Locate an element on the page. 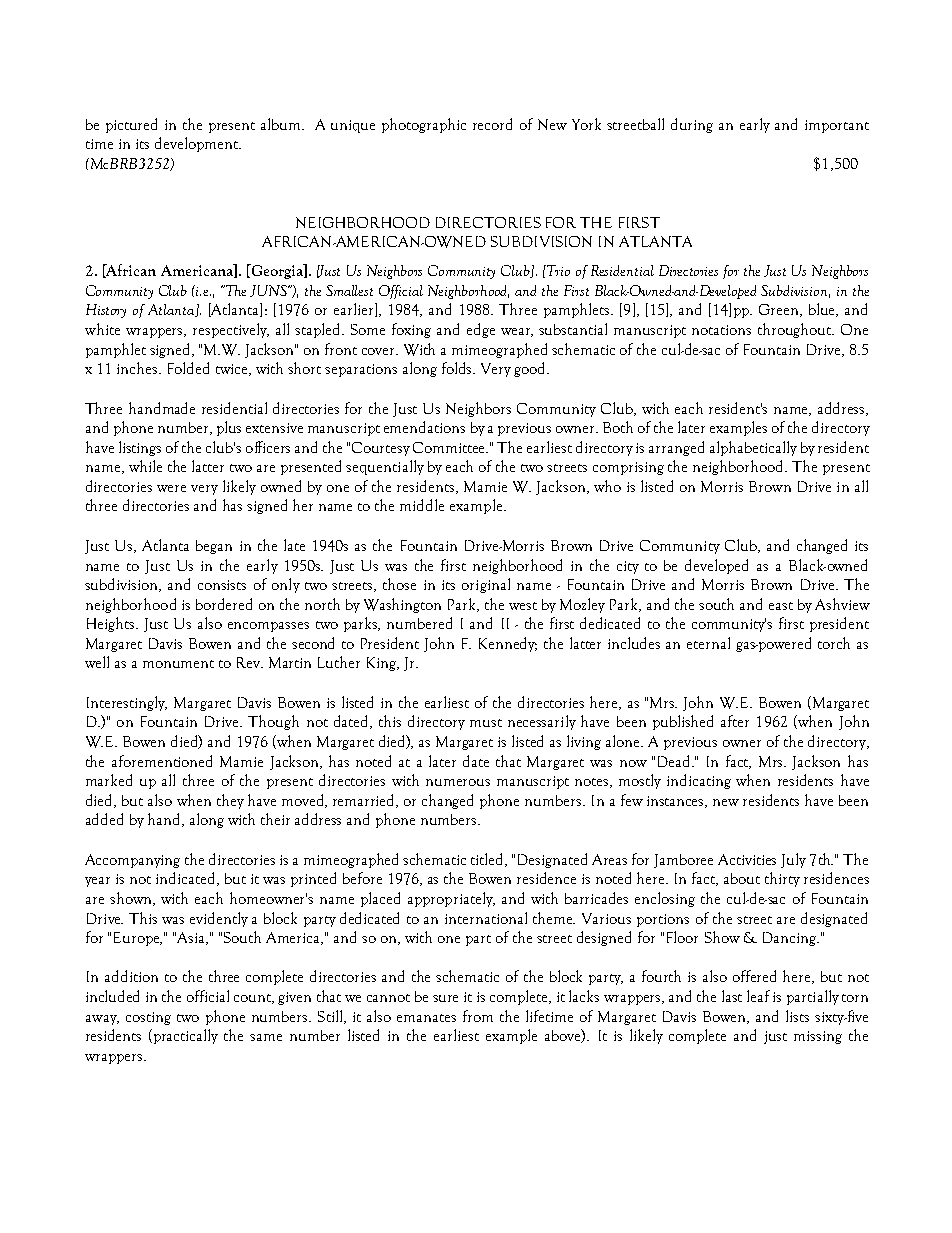 Image resolution: width=952 pixels, height=1233 pixels. from is located at coordinates (478, 1016).
